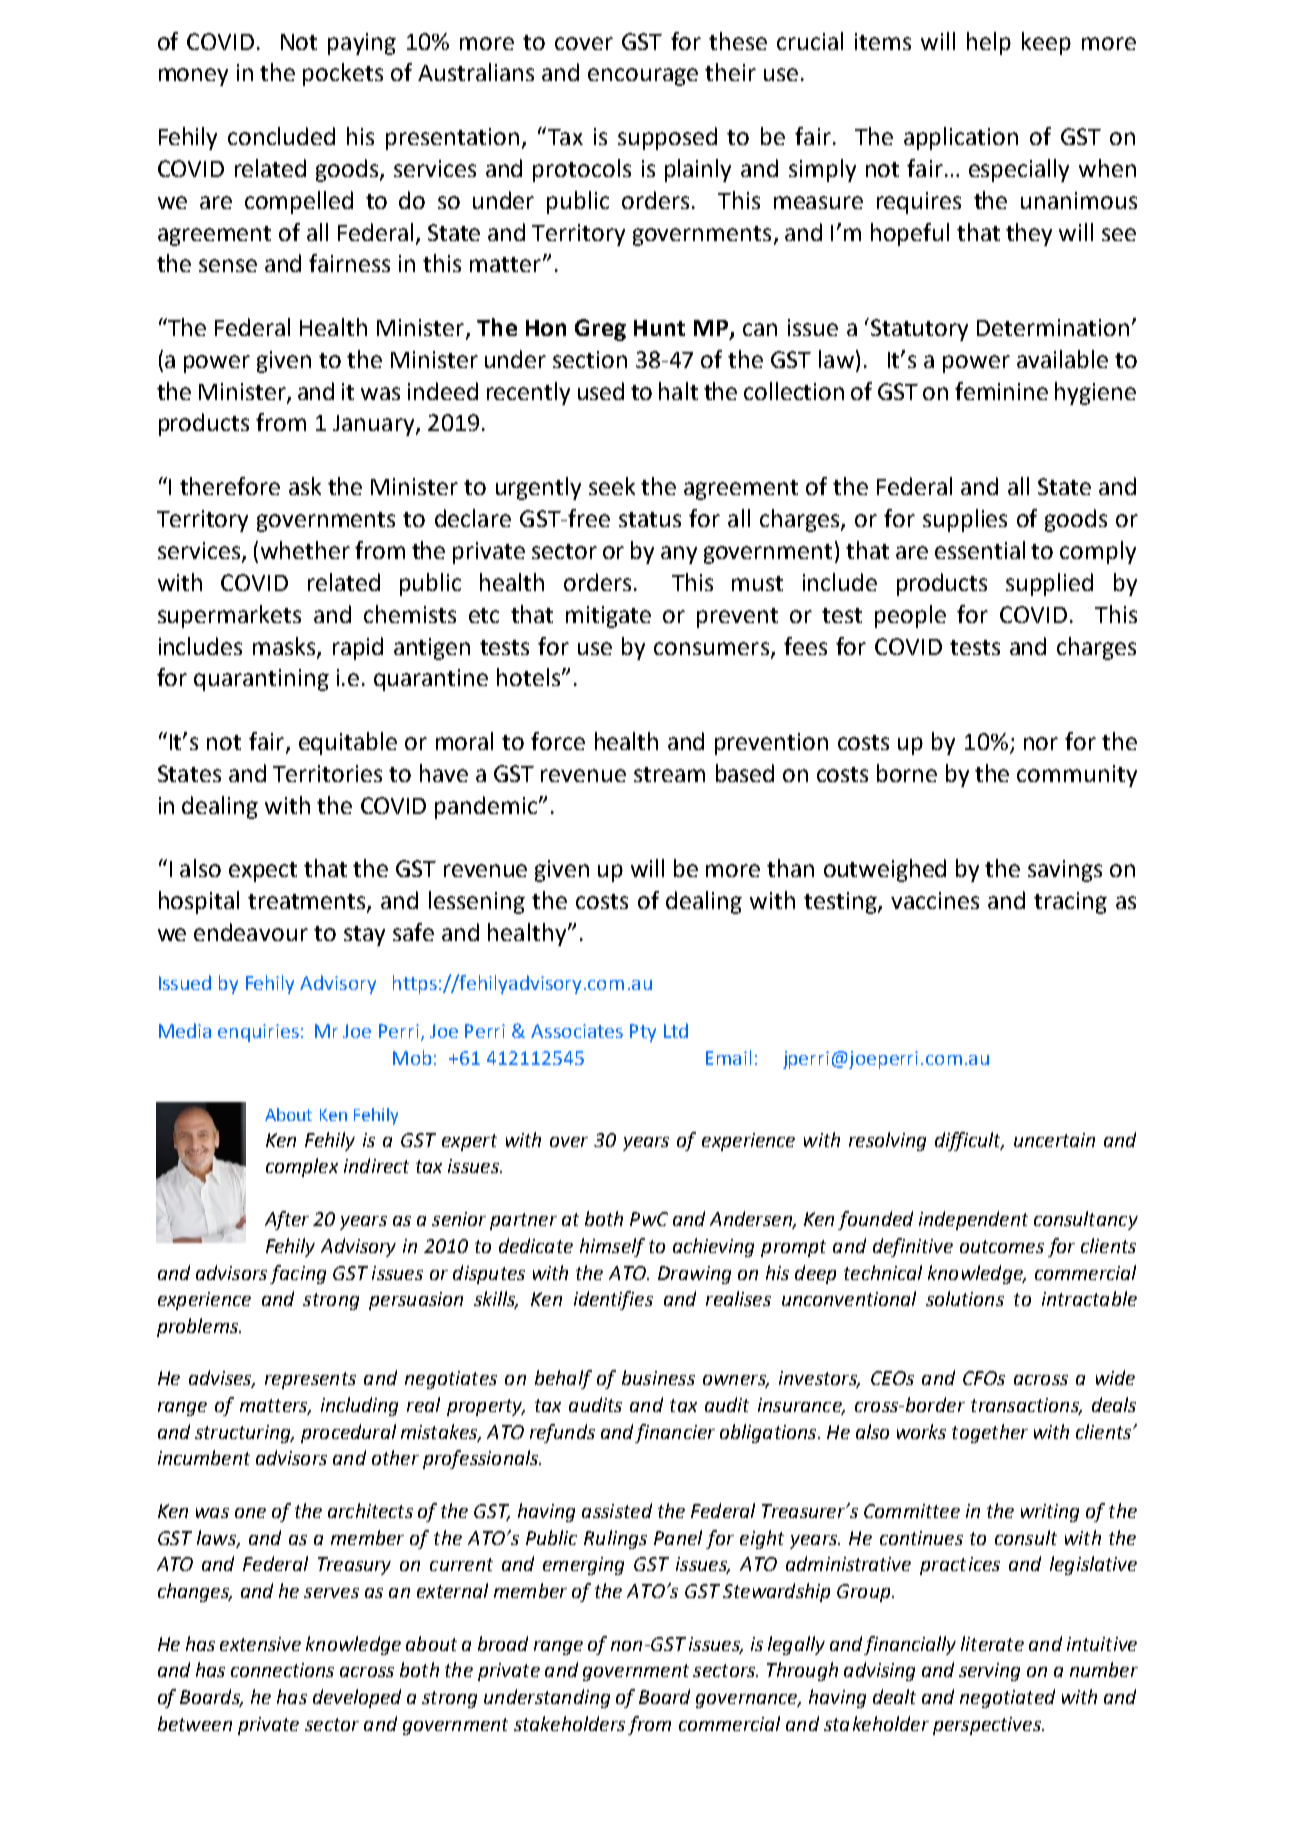 This screenshot has height=1830, width=1294. Describe the element at coordinates (1049, 584) in the screenshot. I see `supplied` at that location.
